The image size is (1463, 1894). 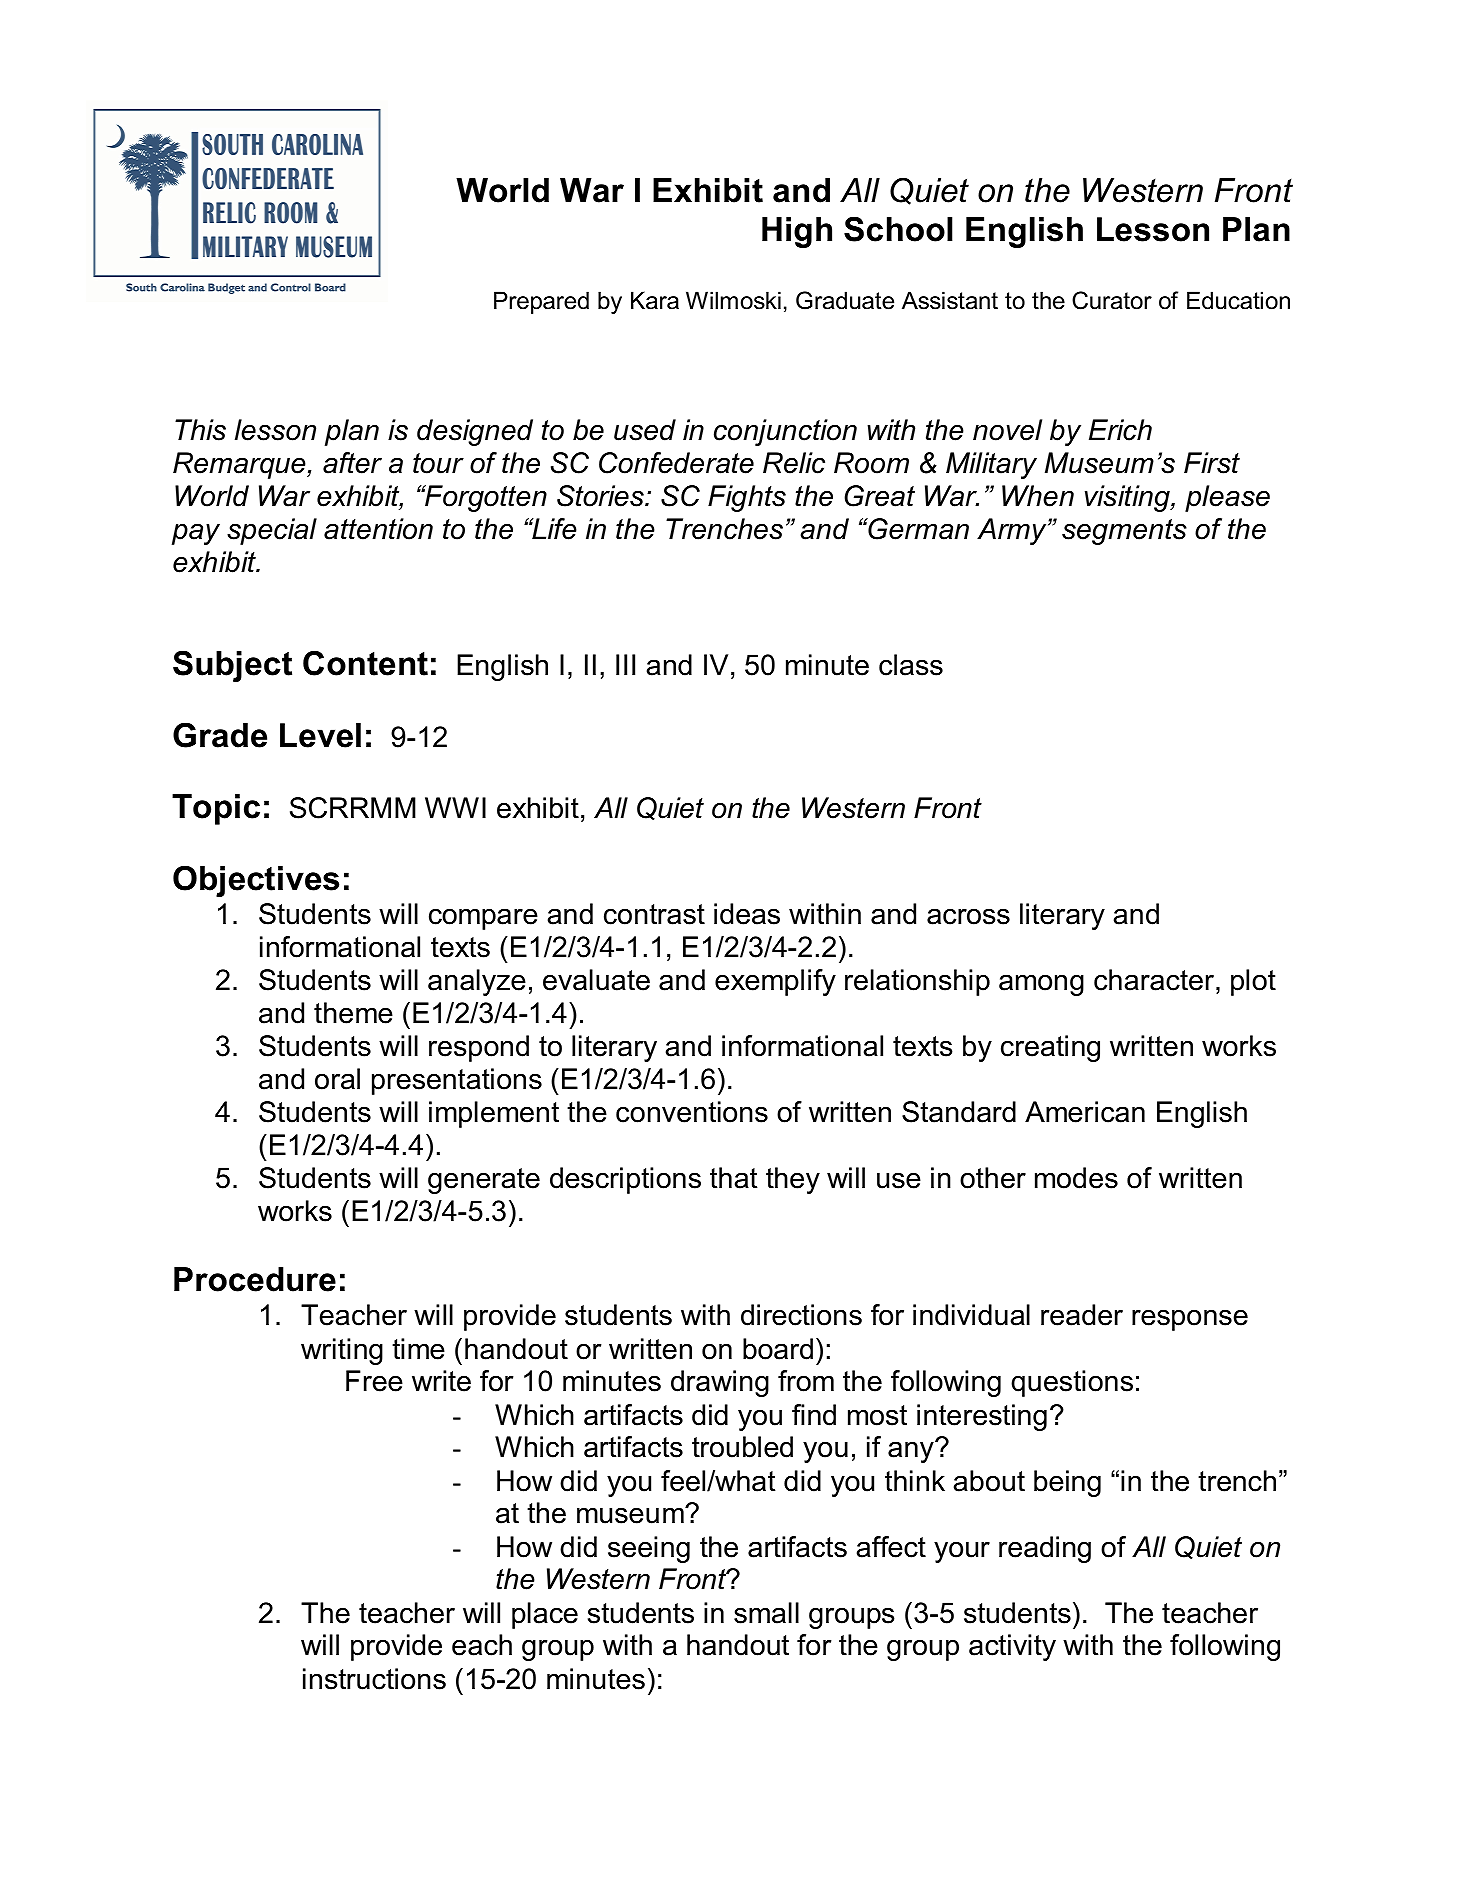 What do you see at coordinates (747, 914) in the document?
I see `ideas` at bounding box center [747, 914].
